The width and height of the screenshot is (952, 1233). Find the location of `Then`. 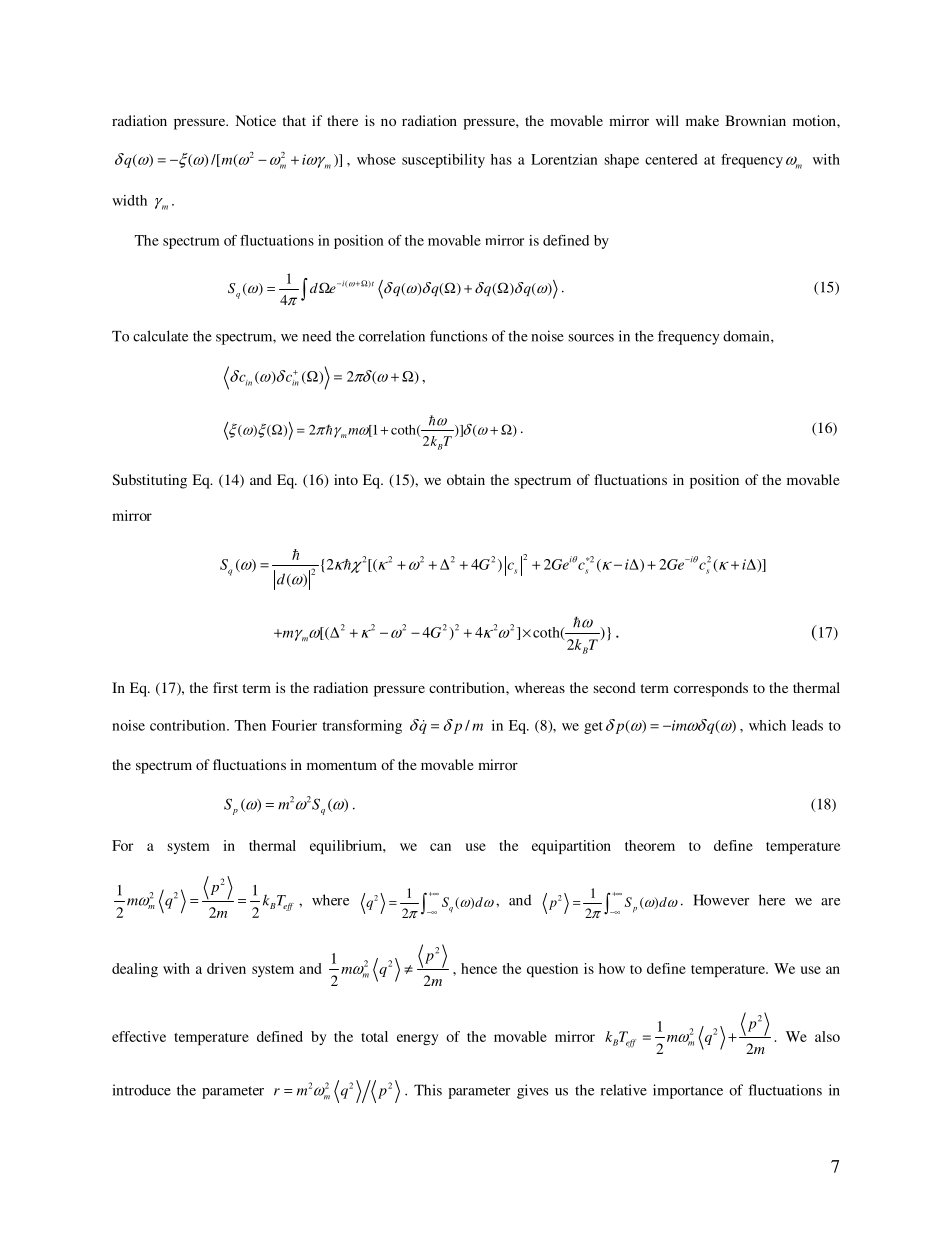

Then is located at coordinates (250, 725).
